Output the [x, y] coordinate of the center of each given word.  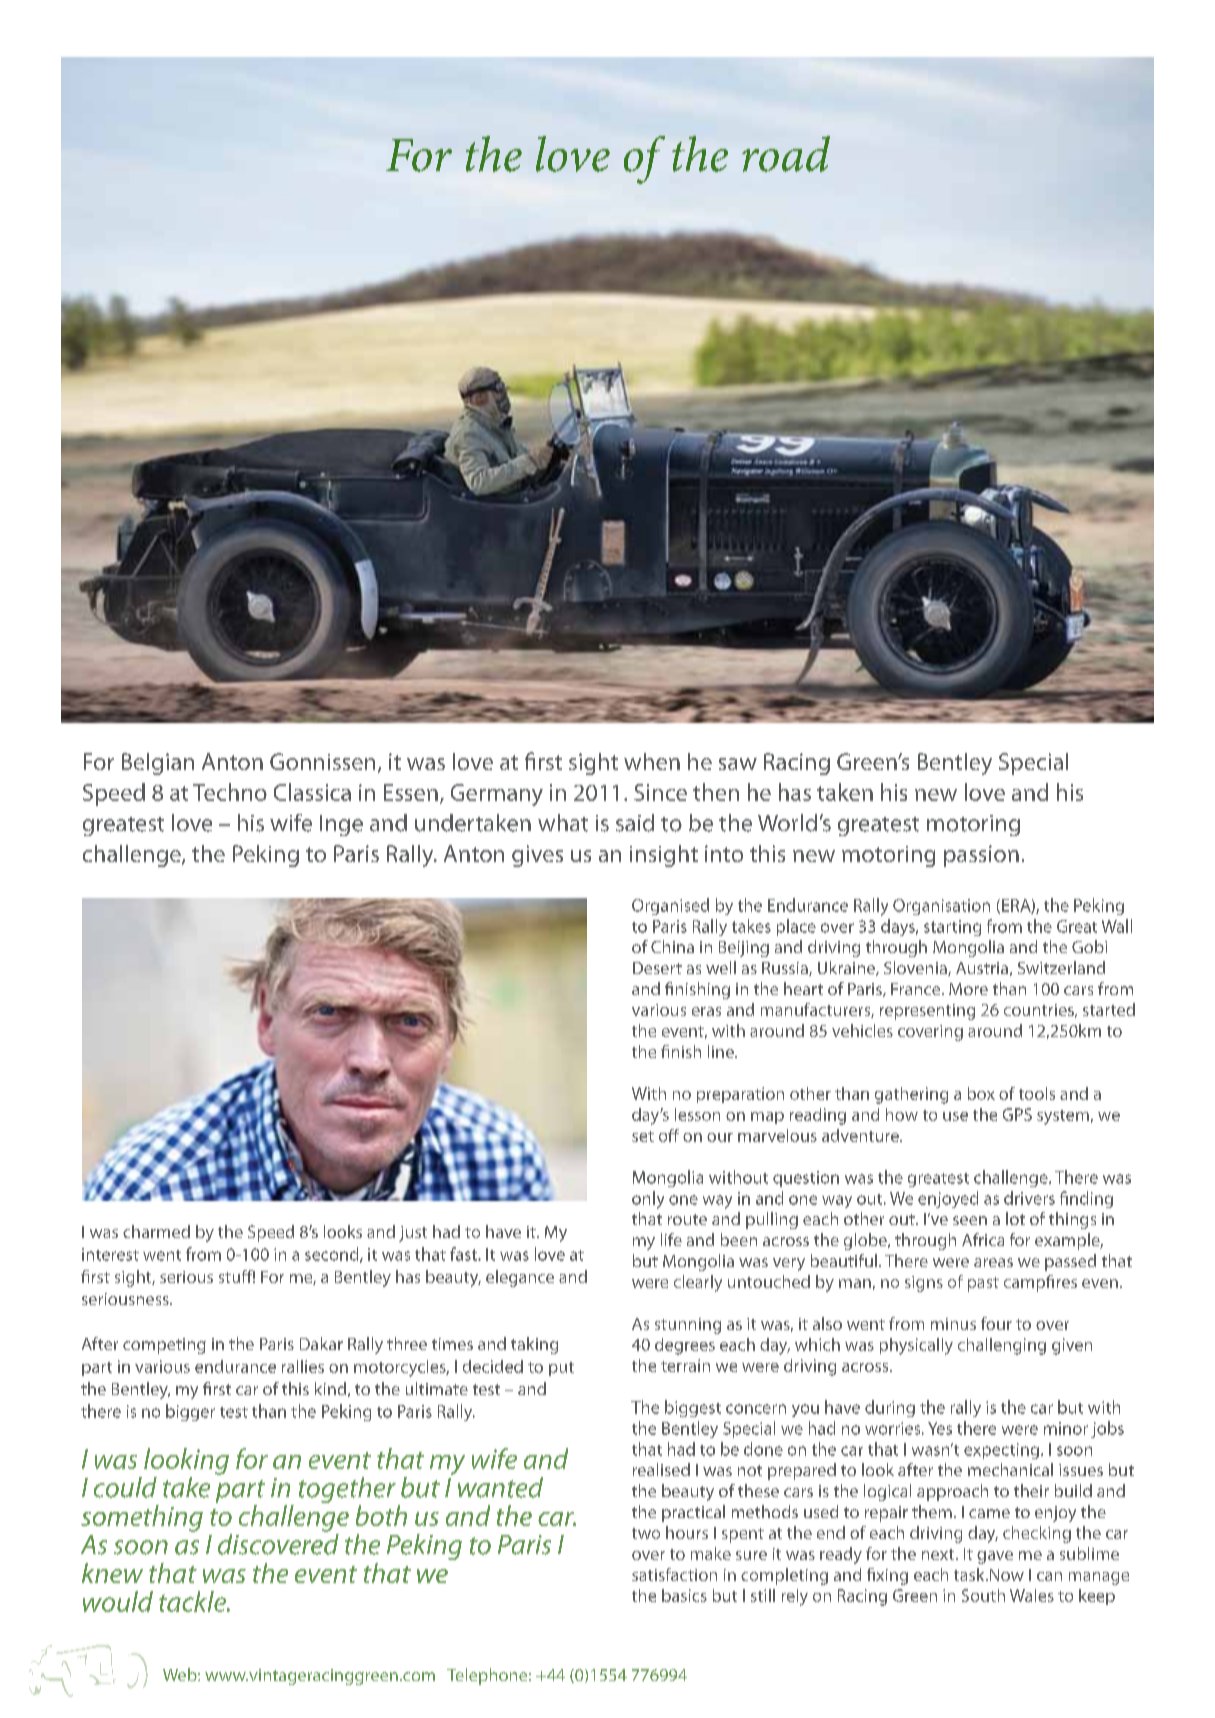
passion [981, 856]
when [652, 761]
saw [738, 764]
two [646, 1533]
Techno [230, 792]
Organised [670, 906]
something [142, 1518]
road [786, 154]
